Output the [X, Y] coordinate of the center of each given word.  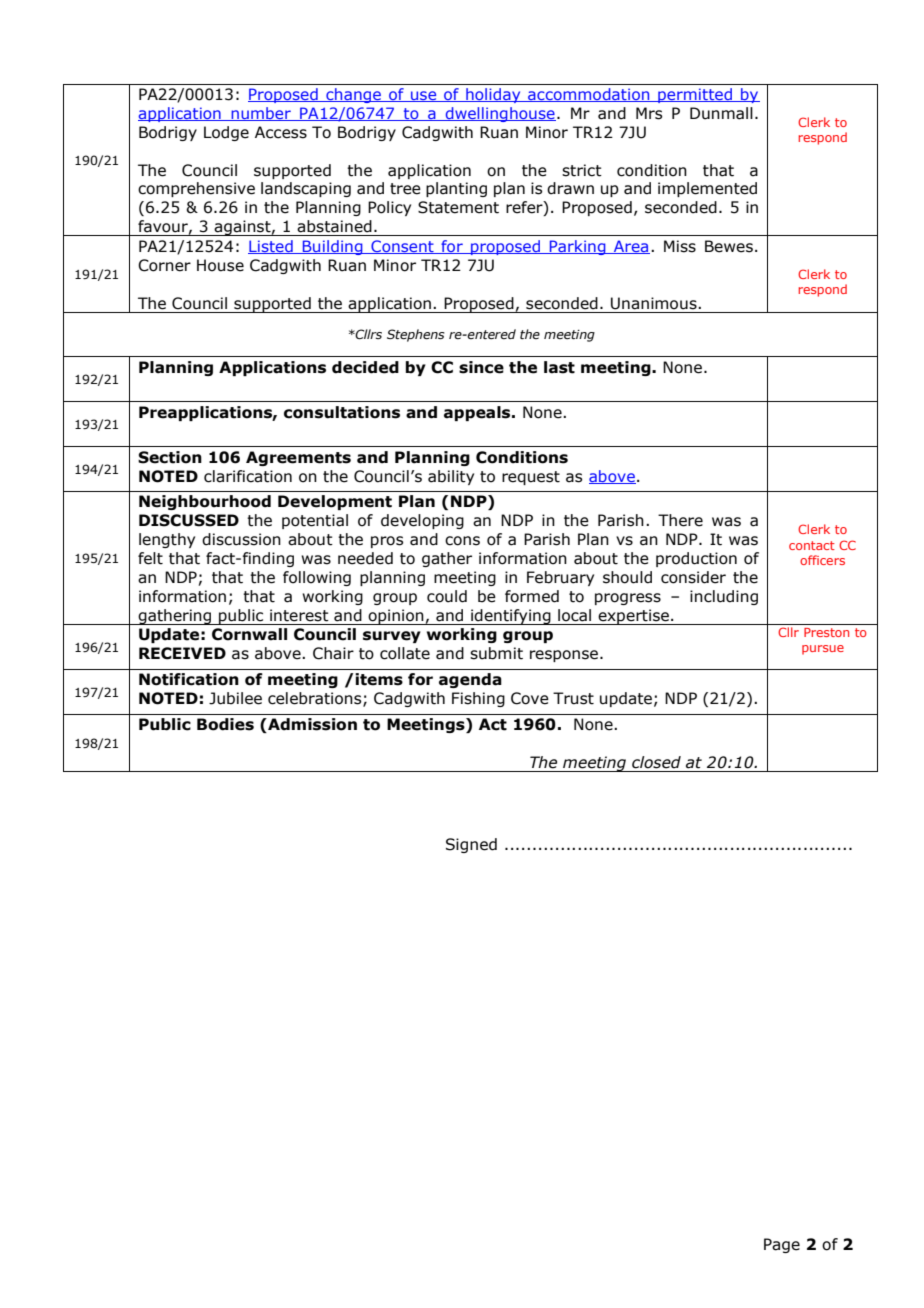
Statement [458, 207]
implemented [707, 189]
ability [451, 477]
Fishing [478, 699]
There [680, 520]
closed [656, 762]
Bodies [225, 724]
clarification [248, 476]
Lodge [226, 133]
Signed [471, 845]
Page [782, 1245]
